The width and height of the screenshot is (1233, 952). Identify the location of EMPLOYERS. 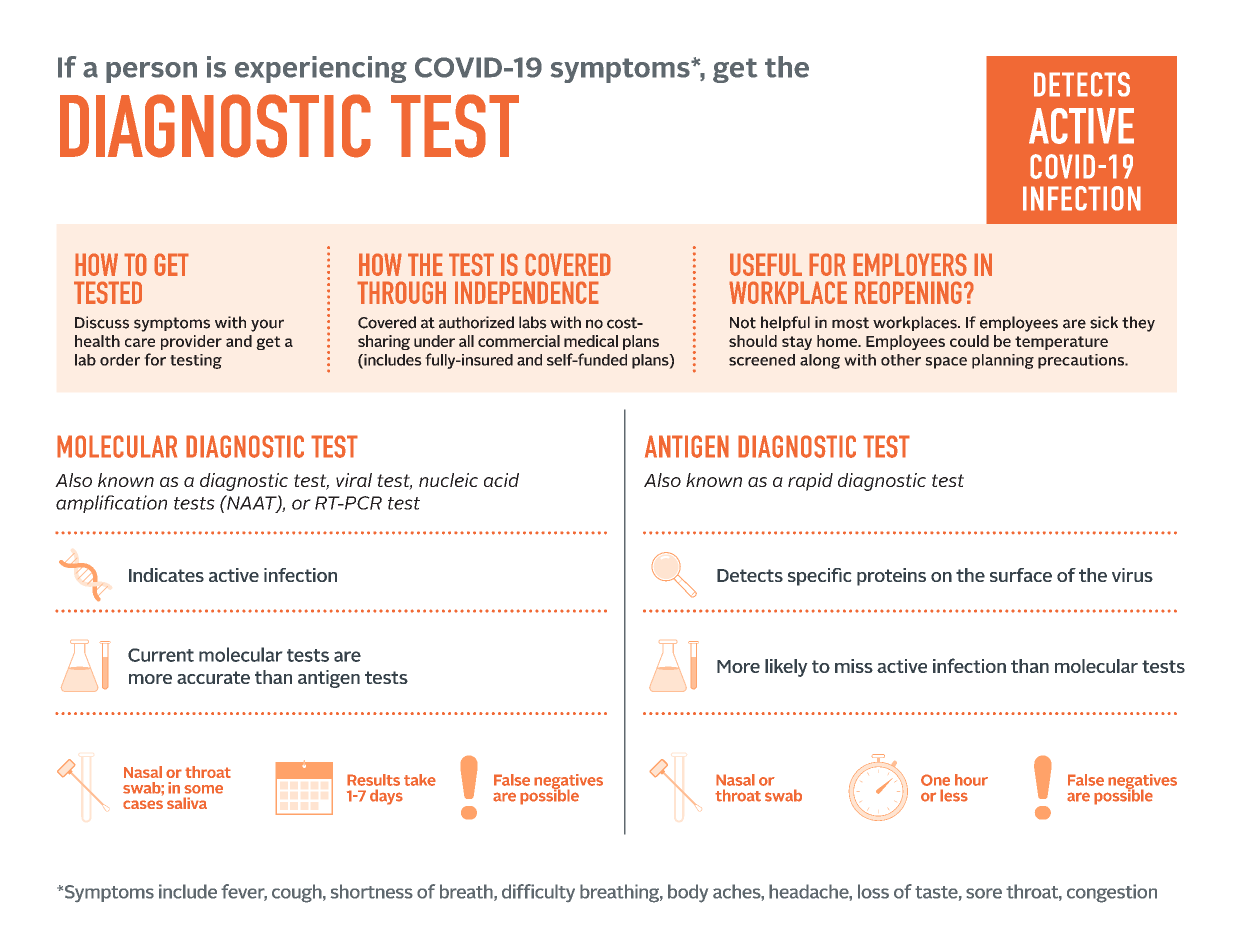
(910, 264).
